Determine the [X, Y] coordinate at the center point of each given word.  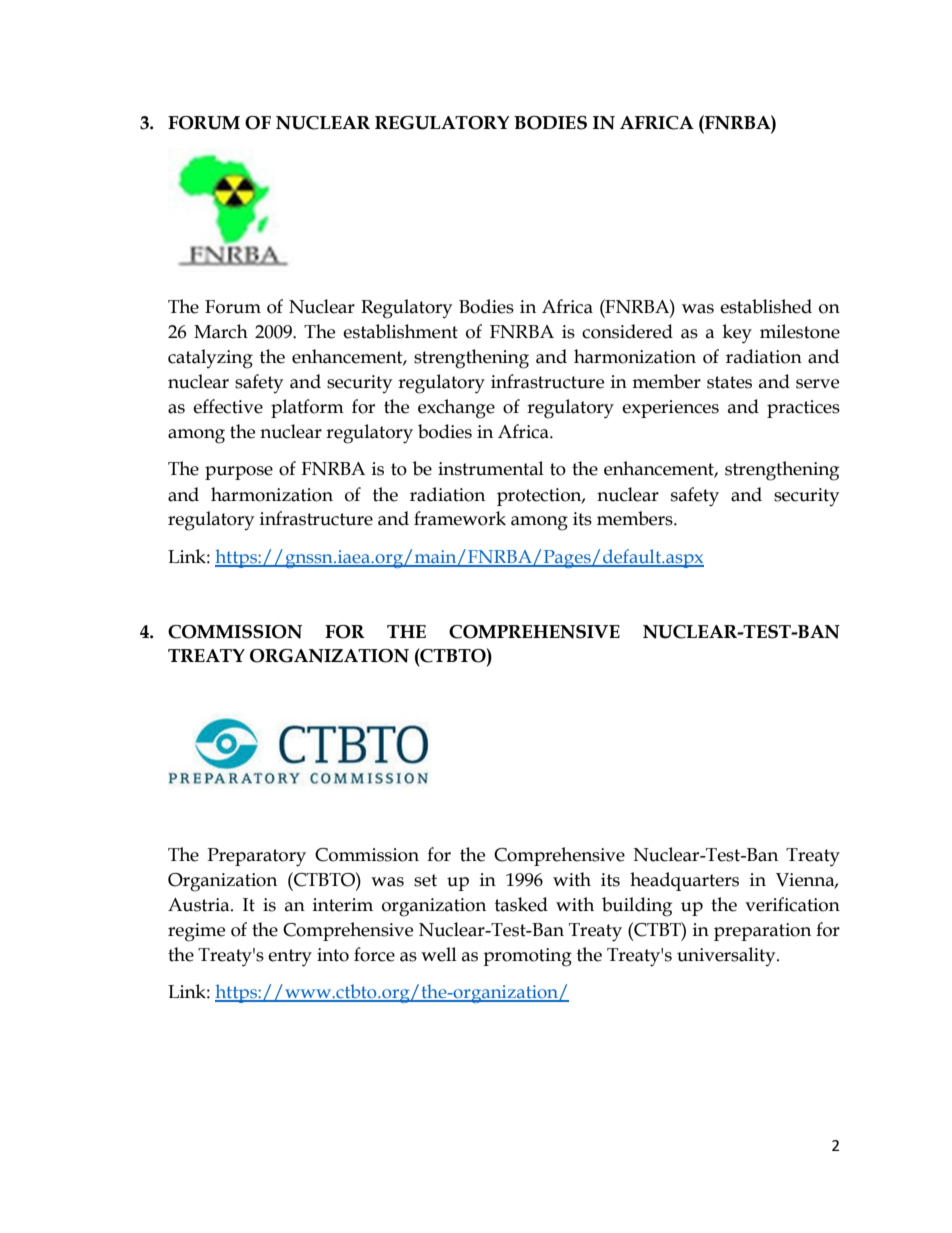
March [221, 331]
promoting [527, 957]
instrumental [491, 468]
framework [460, 518]
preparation [762, 932]
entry [290, 958]
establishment [400, 331]
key [737, 334]
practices [803, 409]
